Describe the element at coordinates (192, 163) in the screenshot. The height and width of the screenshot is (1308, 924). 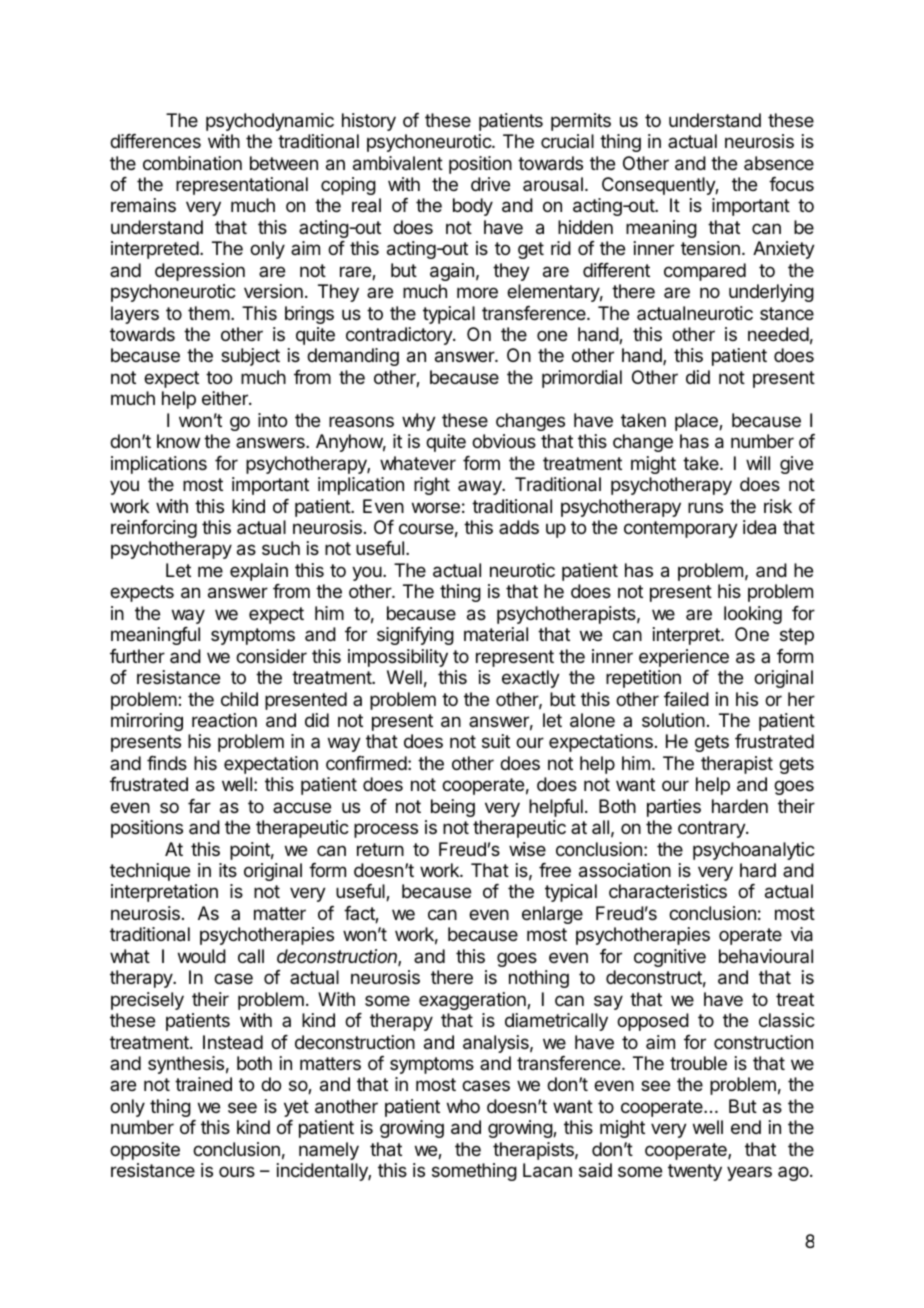
I see `combination` at that location.
